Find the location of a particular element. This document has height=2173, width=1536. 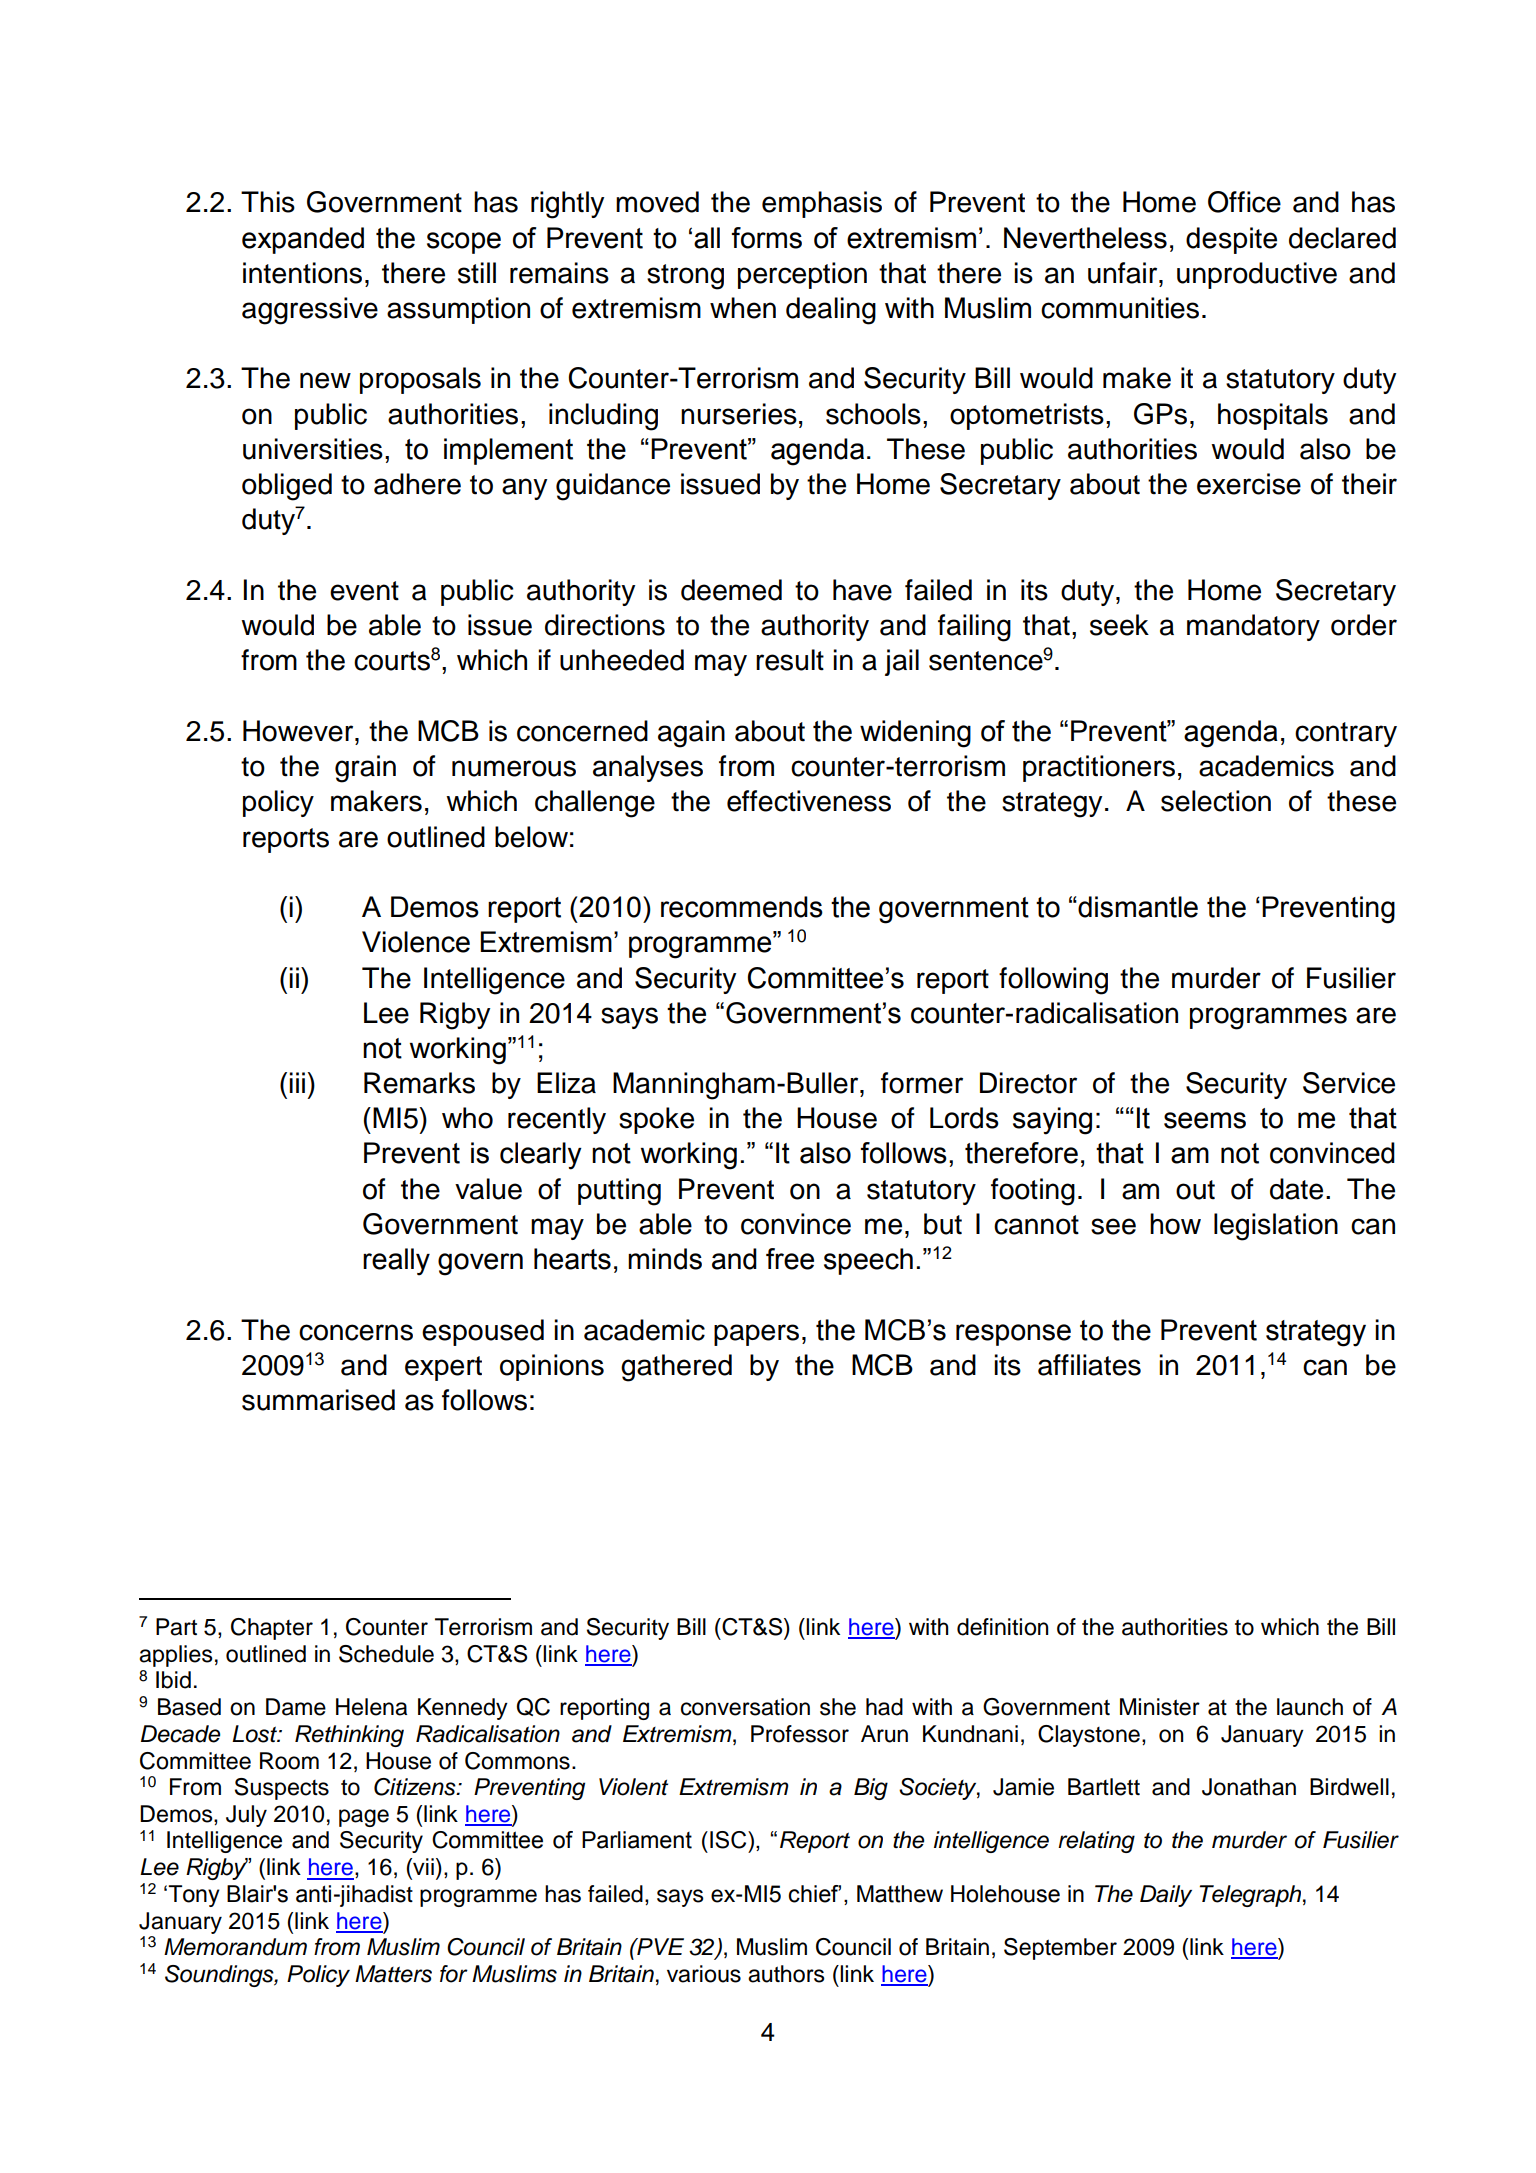

authors is located at coordinates (786, 1974).
